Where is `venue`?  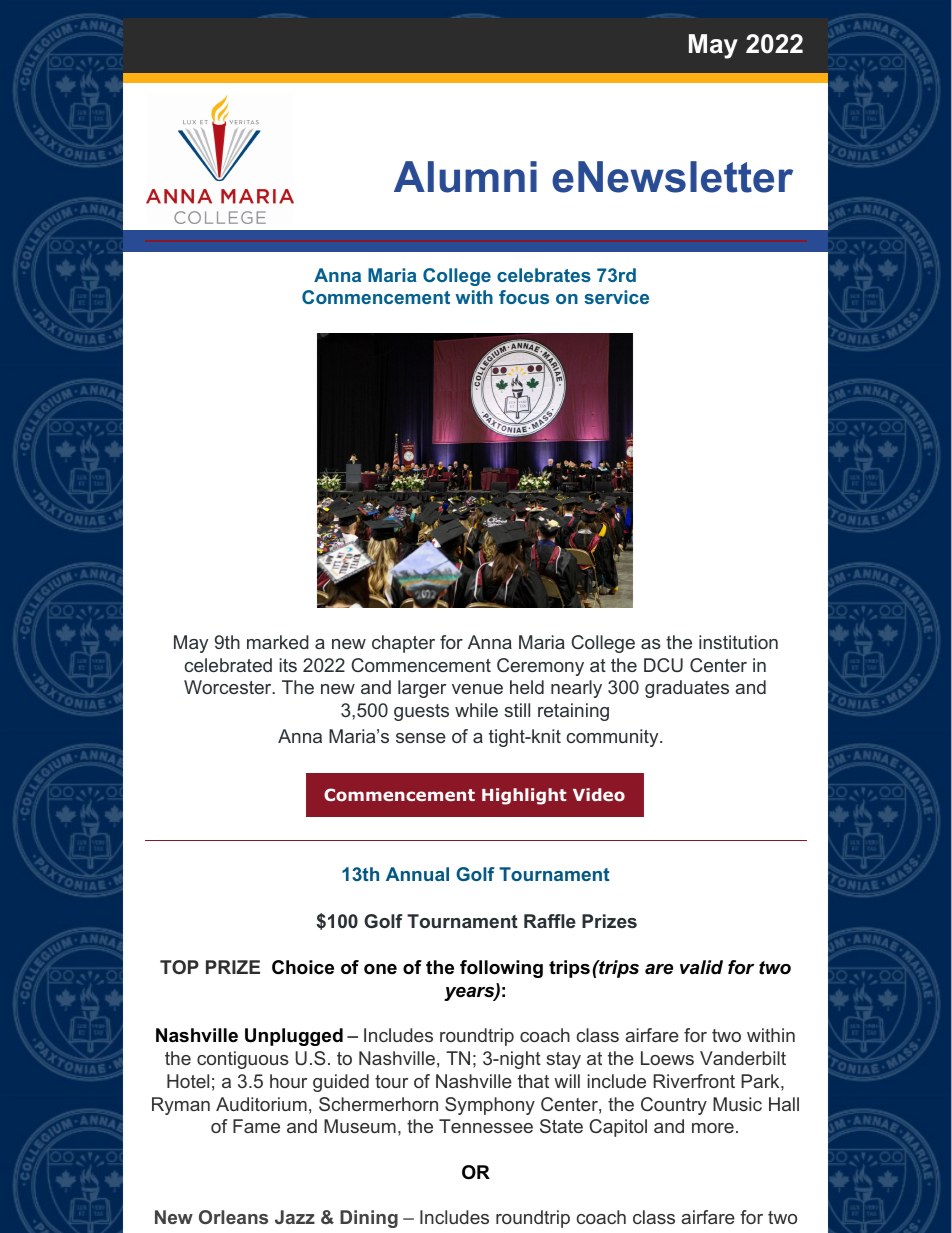 venue is located at coordinates (477, 689).
